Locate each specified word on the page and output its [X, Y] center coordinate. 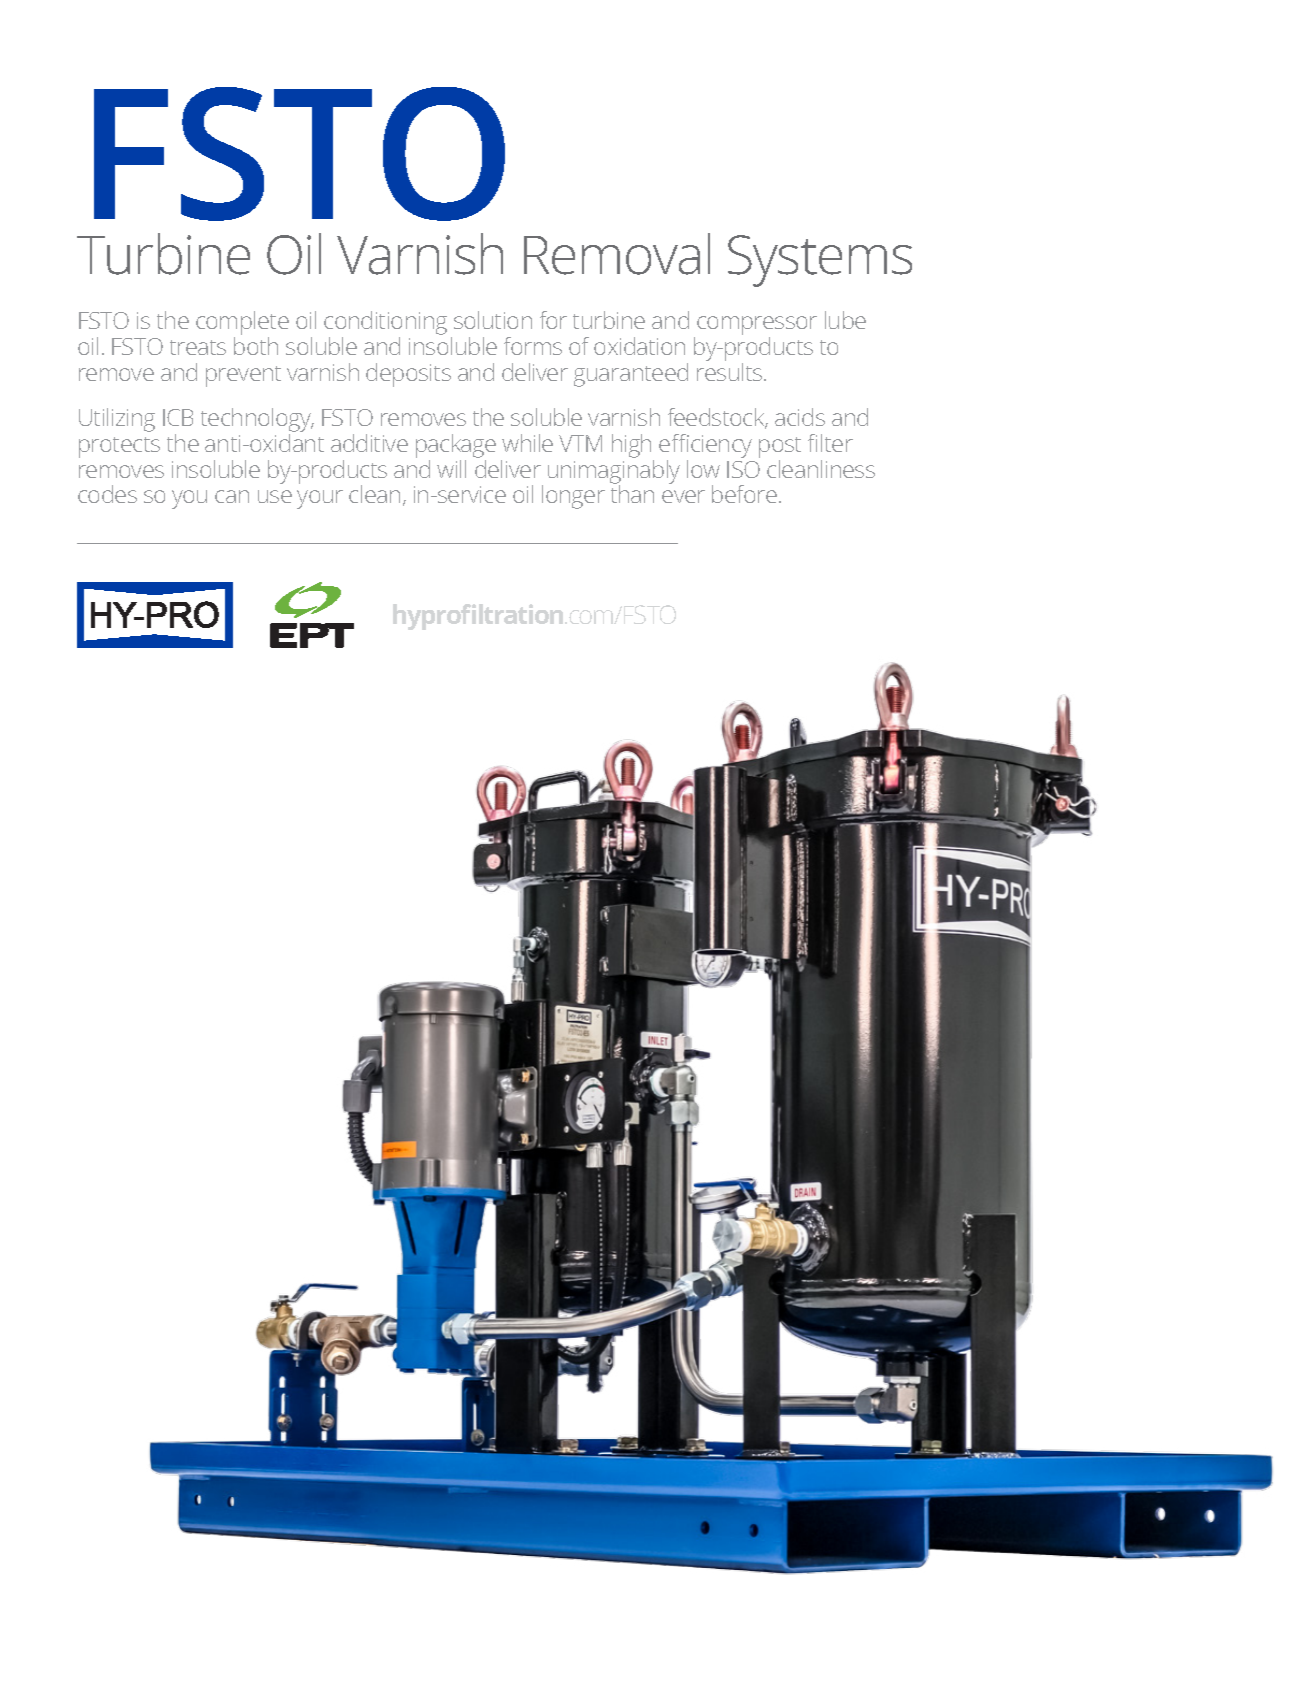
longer [573, 497]
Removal [617, 254]
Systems [820, 261]
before [744, 494]
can [232, 496]
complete [242, 324]
